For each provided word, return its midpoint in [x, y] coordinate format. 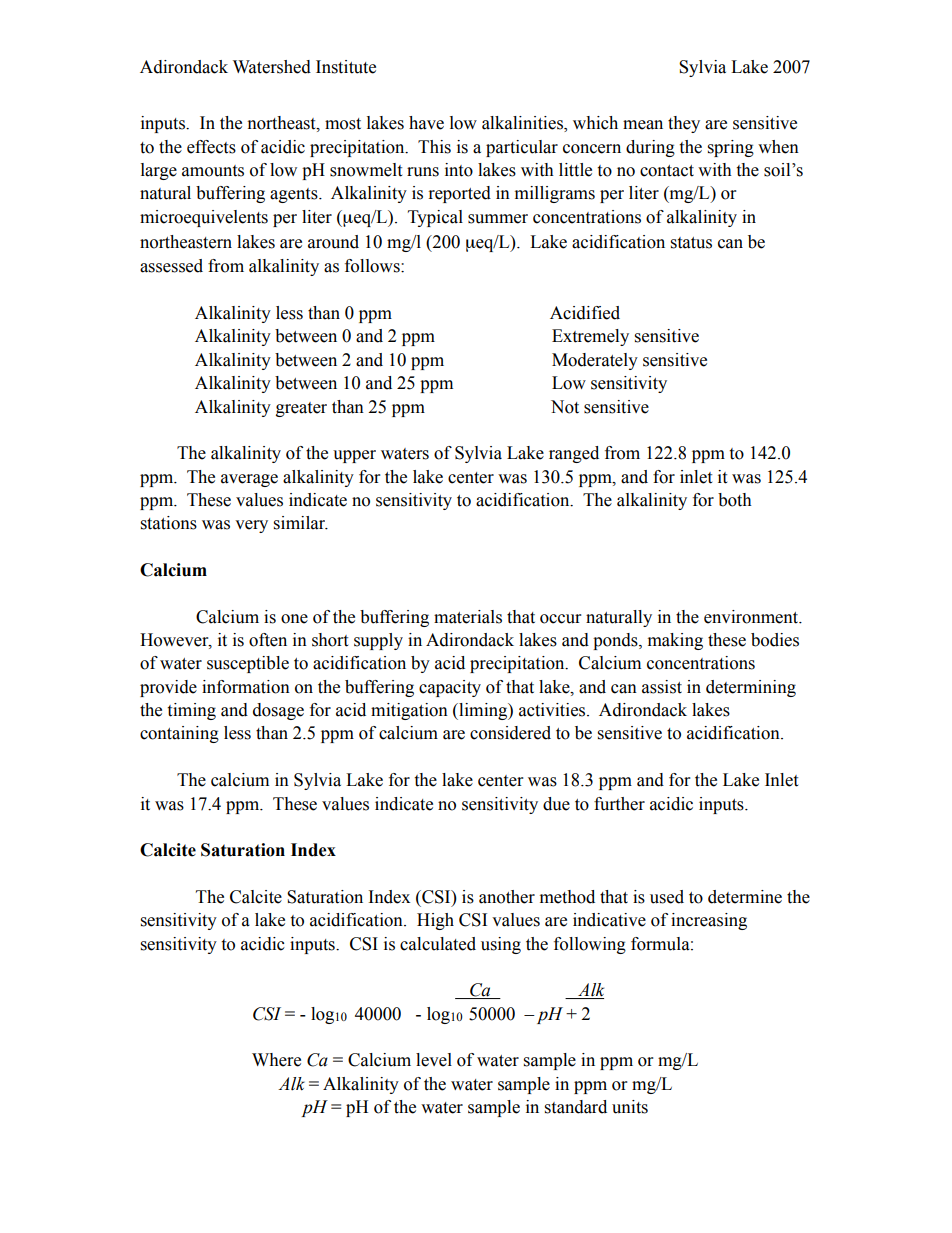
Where [276, 1060]
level [434, 1060]
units [630, 1107]
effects [211, 147]
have [426, 123]
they [684, 124]
